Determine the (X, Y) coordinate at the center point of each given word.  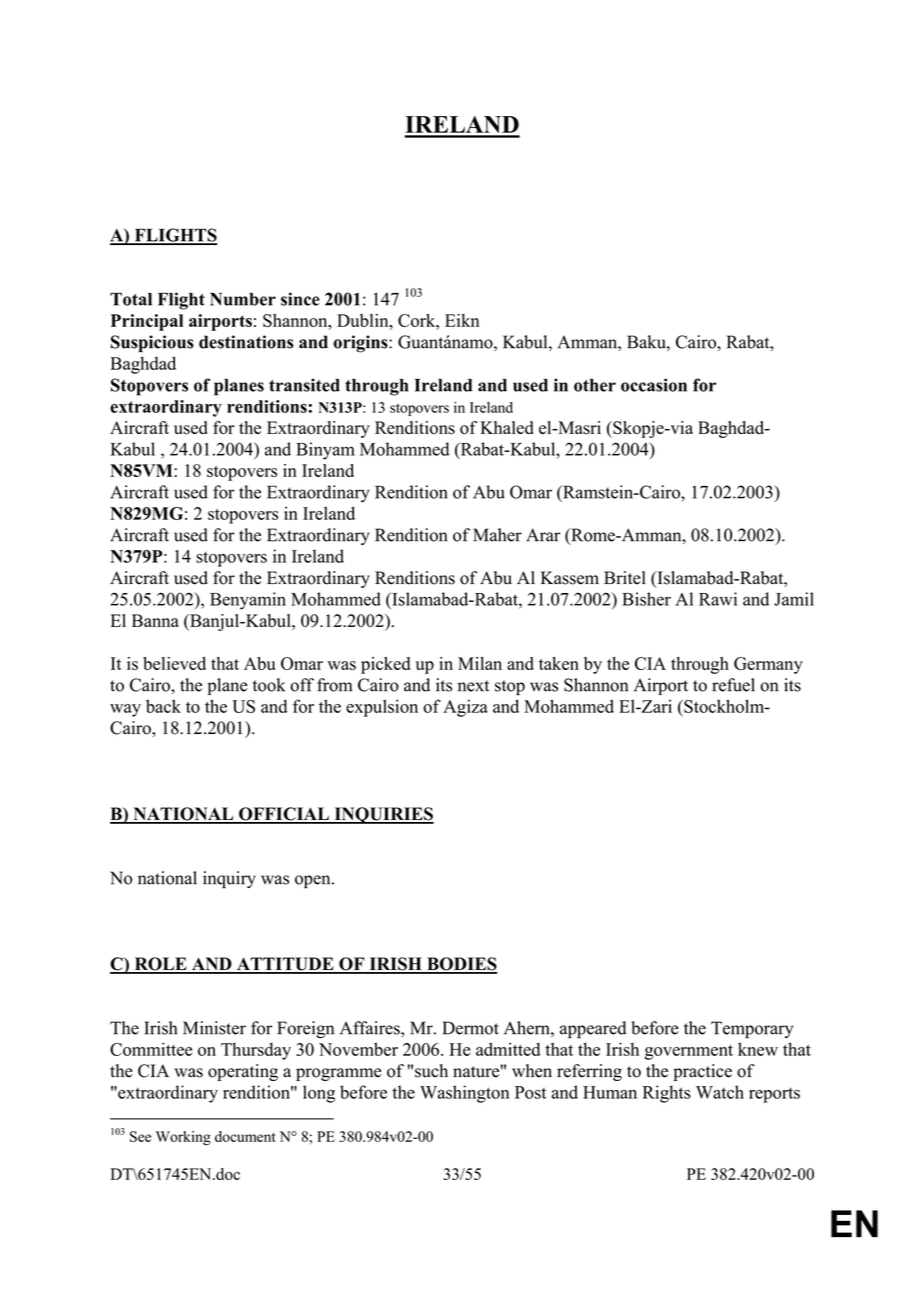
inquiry (229, 879)
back (163, 706)
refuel (733, 685)
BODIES (461, 965)
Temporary (752, 1030)
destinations (246, 342)
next (473, 686)
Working (183, 1138)
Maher (497, 535)
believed (174, 663)
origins (361, 344)
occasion (654, 385)
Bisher (646, 599)
